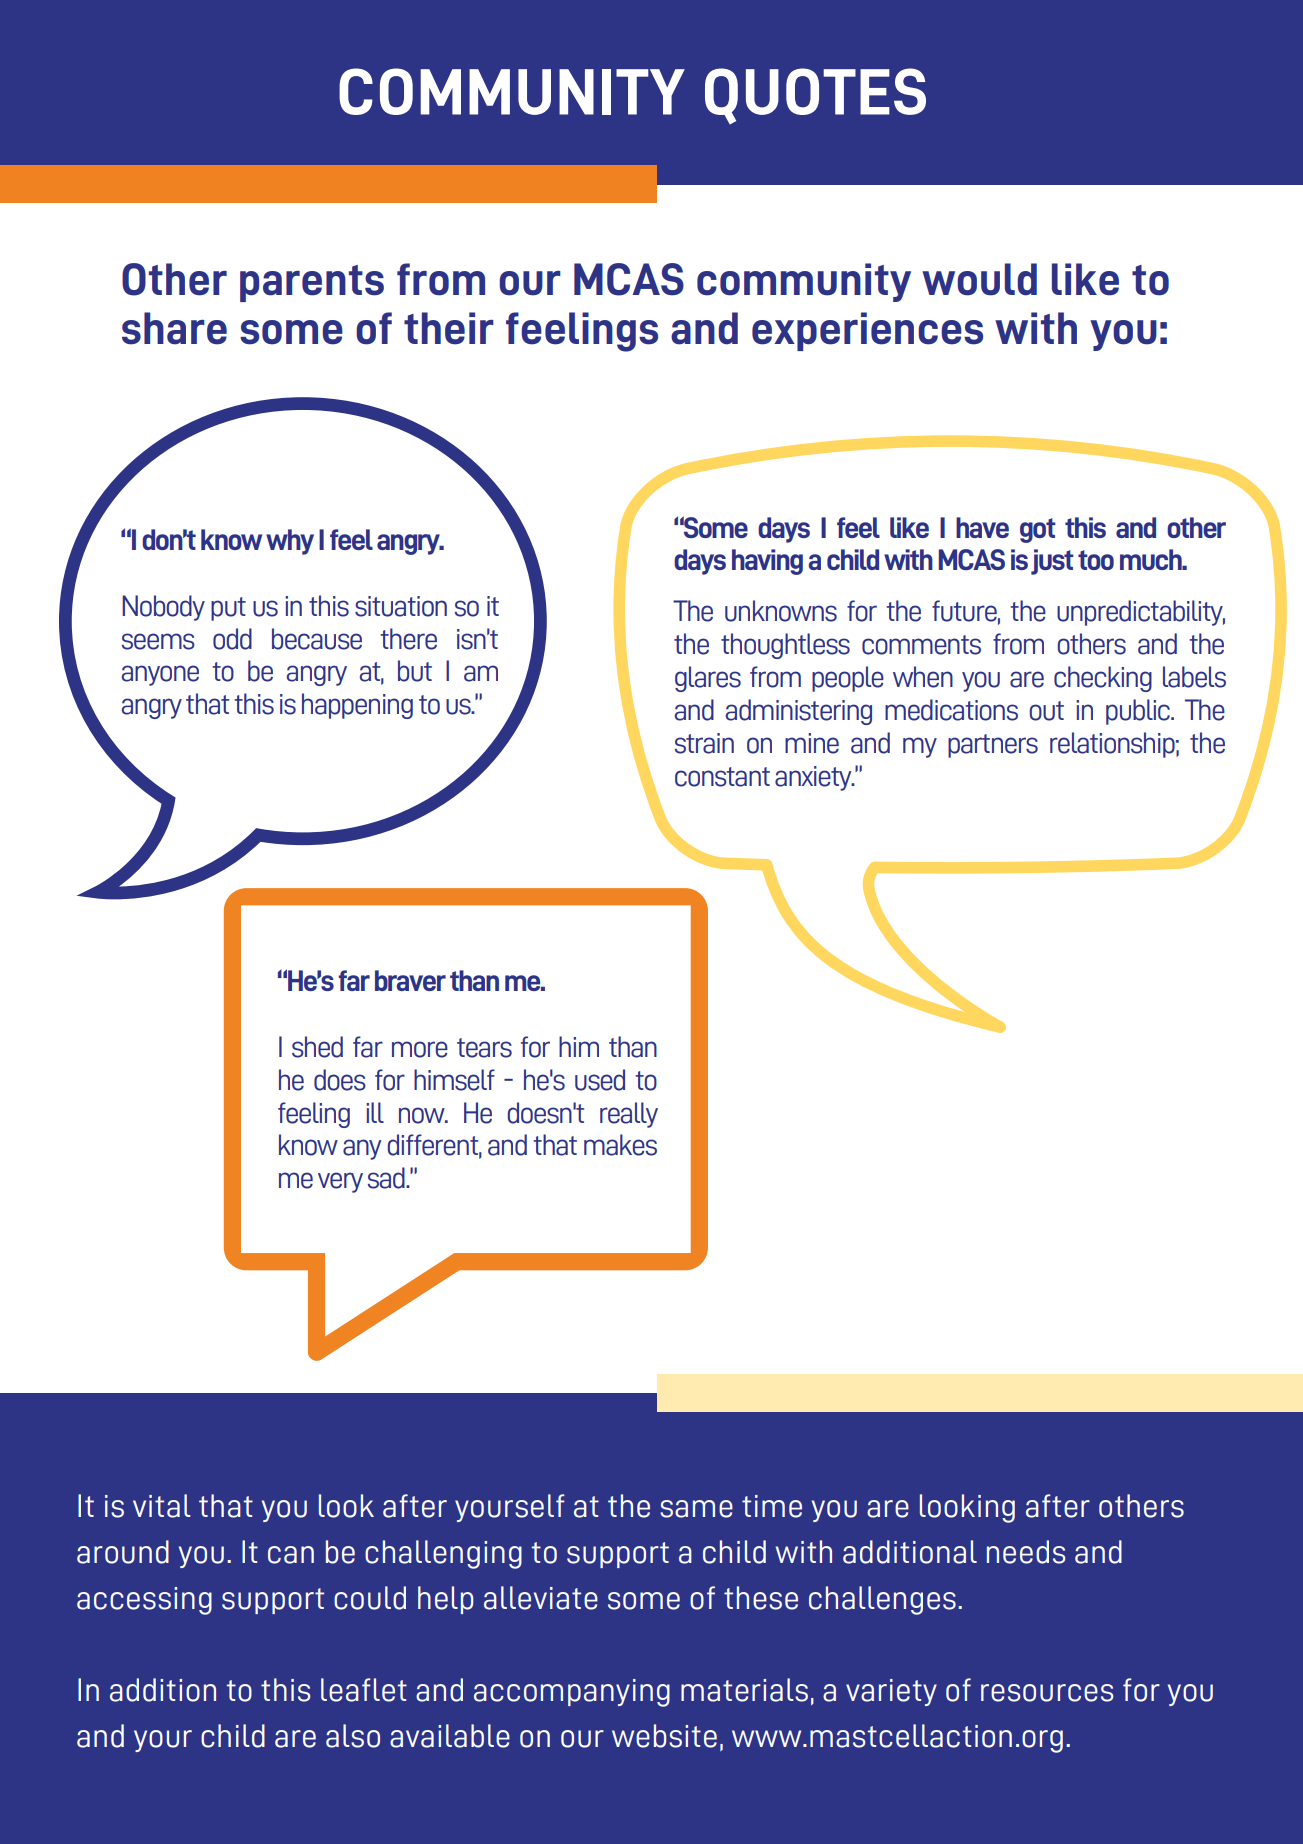  I want to click on strain, so click(704, 743).
